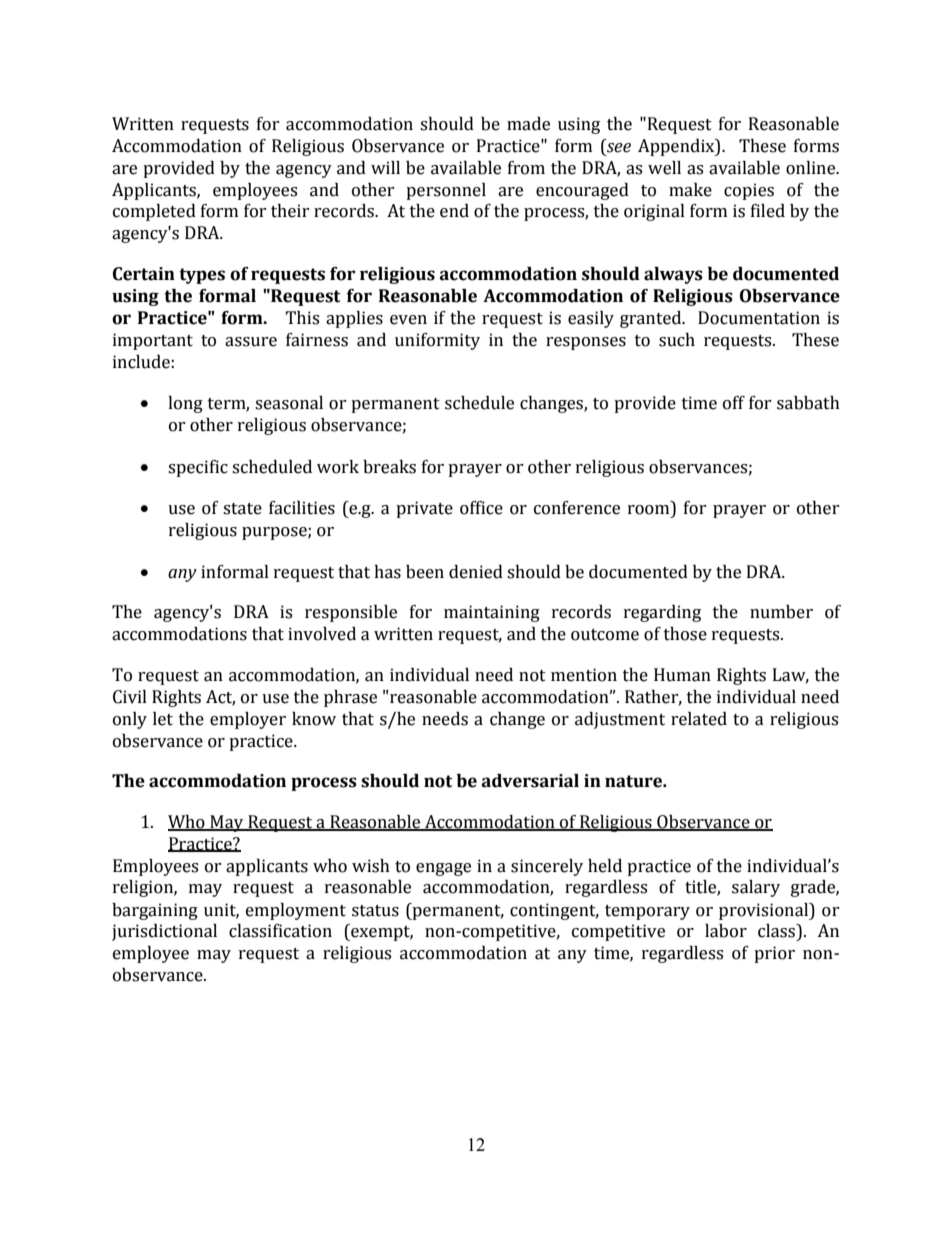 The height and width of the document is (1233, 952). I want to click on from, so click(526, 168).
